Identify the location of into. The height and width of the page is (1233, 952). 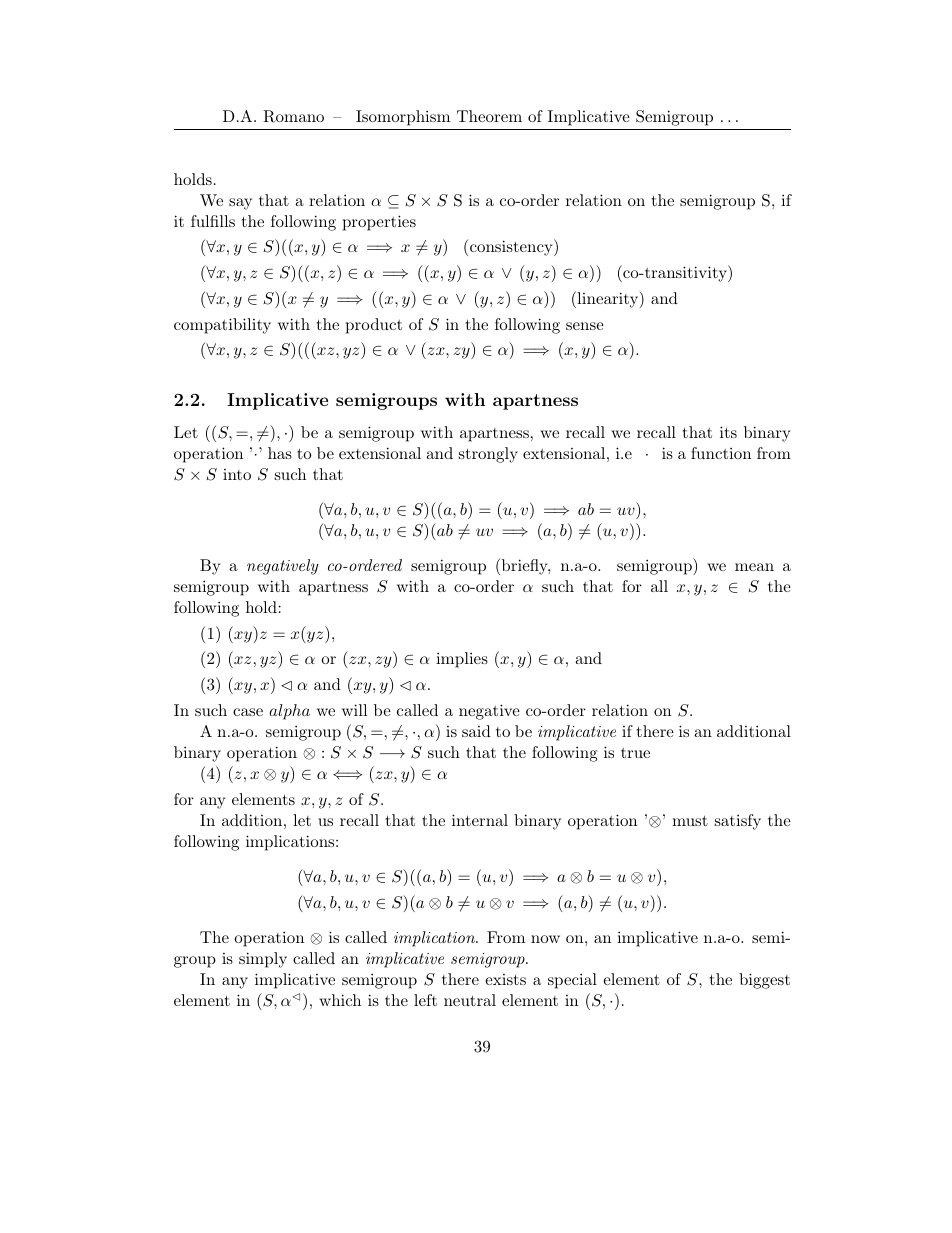
(237, 474).
